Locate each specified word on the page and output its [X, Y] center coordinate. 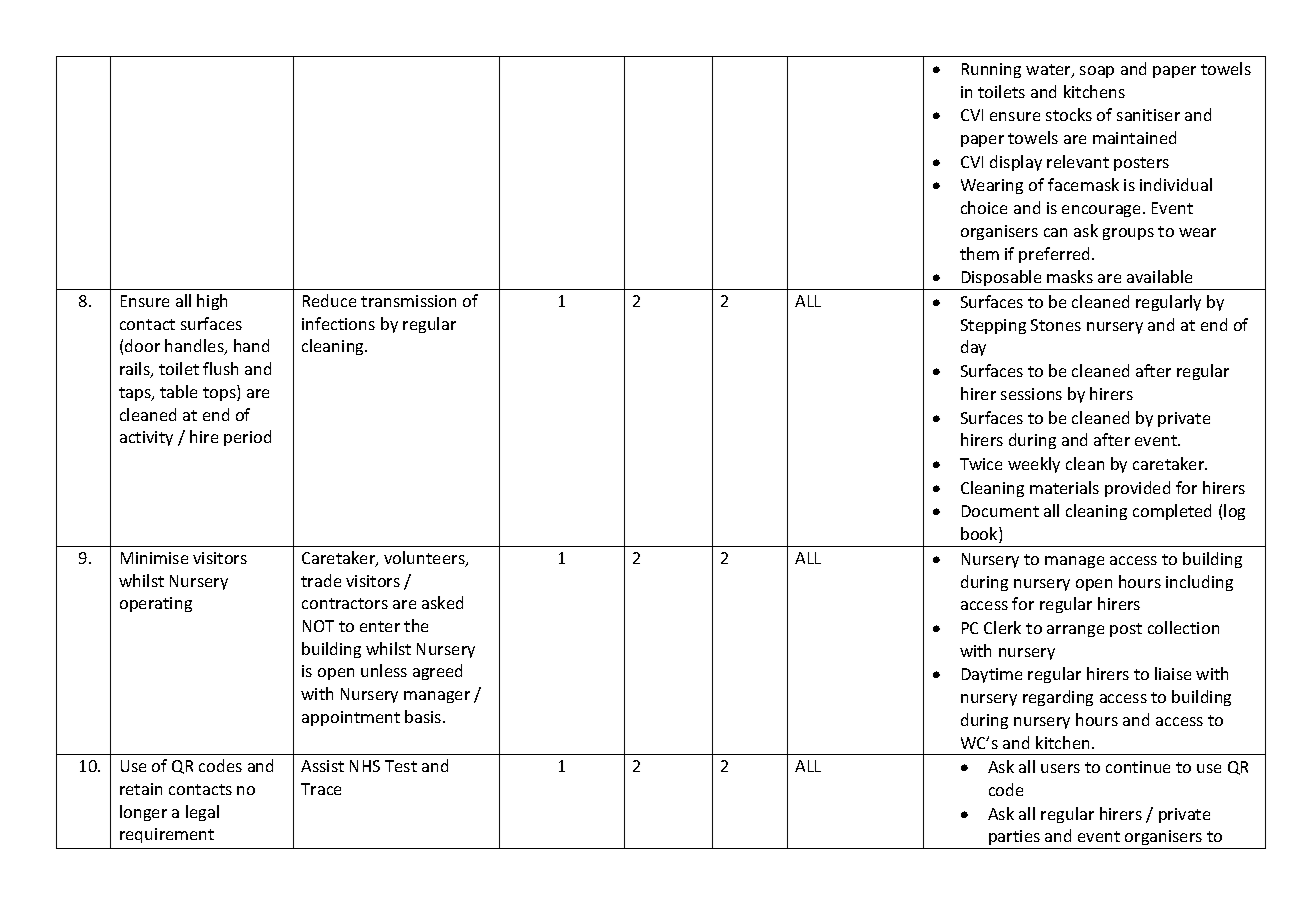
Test [401, 766]
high [212, 302]
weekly [1034, 465]
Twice [981, 464]
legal [202, 813]
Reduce [329, 300]
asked [442, 602]
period [247, 438]
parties [1014, 839]
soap [1097, 72]
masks [1070, 276]
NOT [318, 626]
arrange [1075, 631]
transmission [408, 301]
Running [991, 70]
